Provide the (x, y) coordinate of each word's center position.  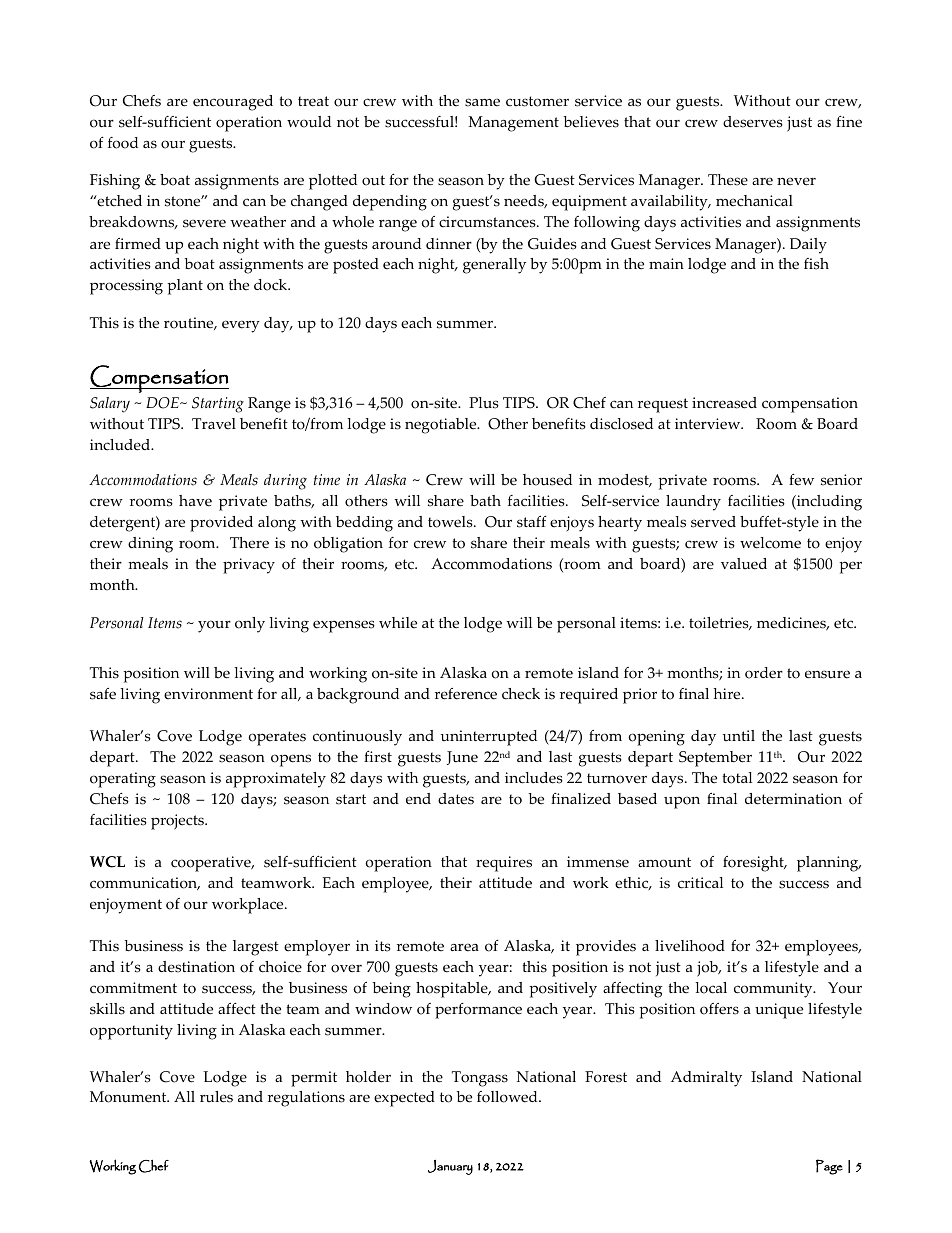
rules (216, 1097)
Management (513, 124)
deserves (753, 122)
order (764, 673)
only (250, 625)
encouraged (233, 103)
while (398, 623)
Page (829, 1167)
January (450, 1167)
